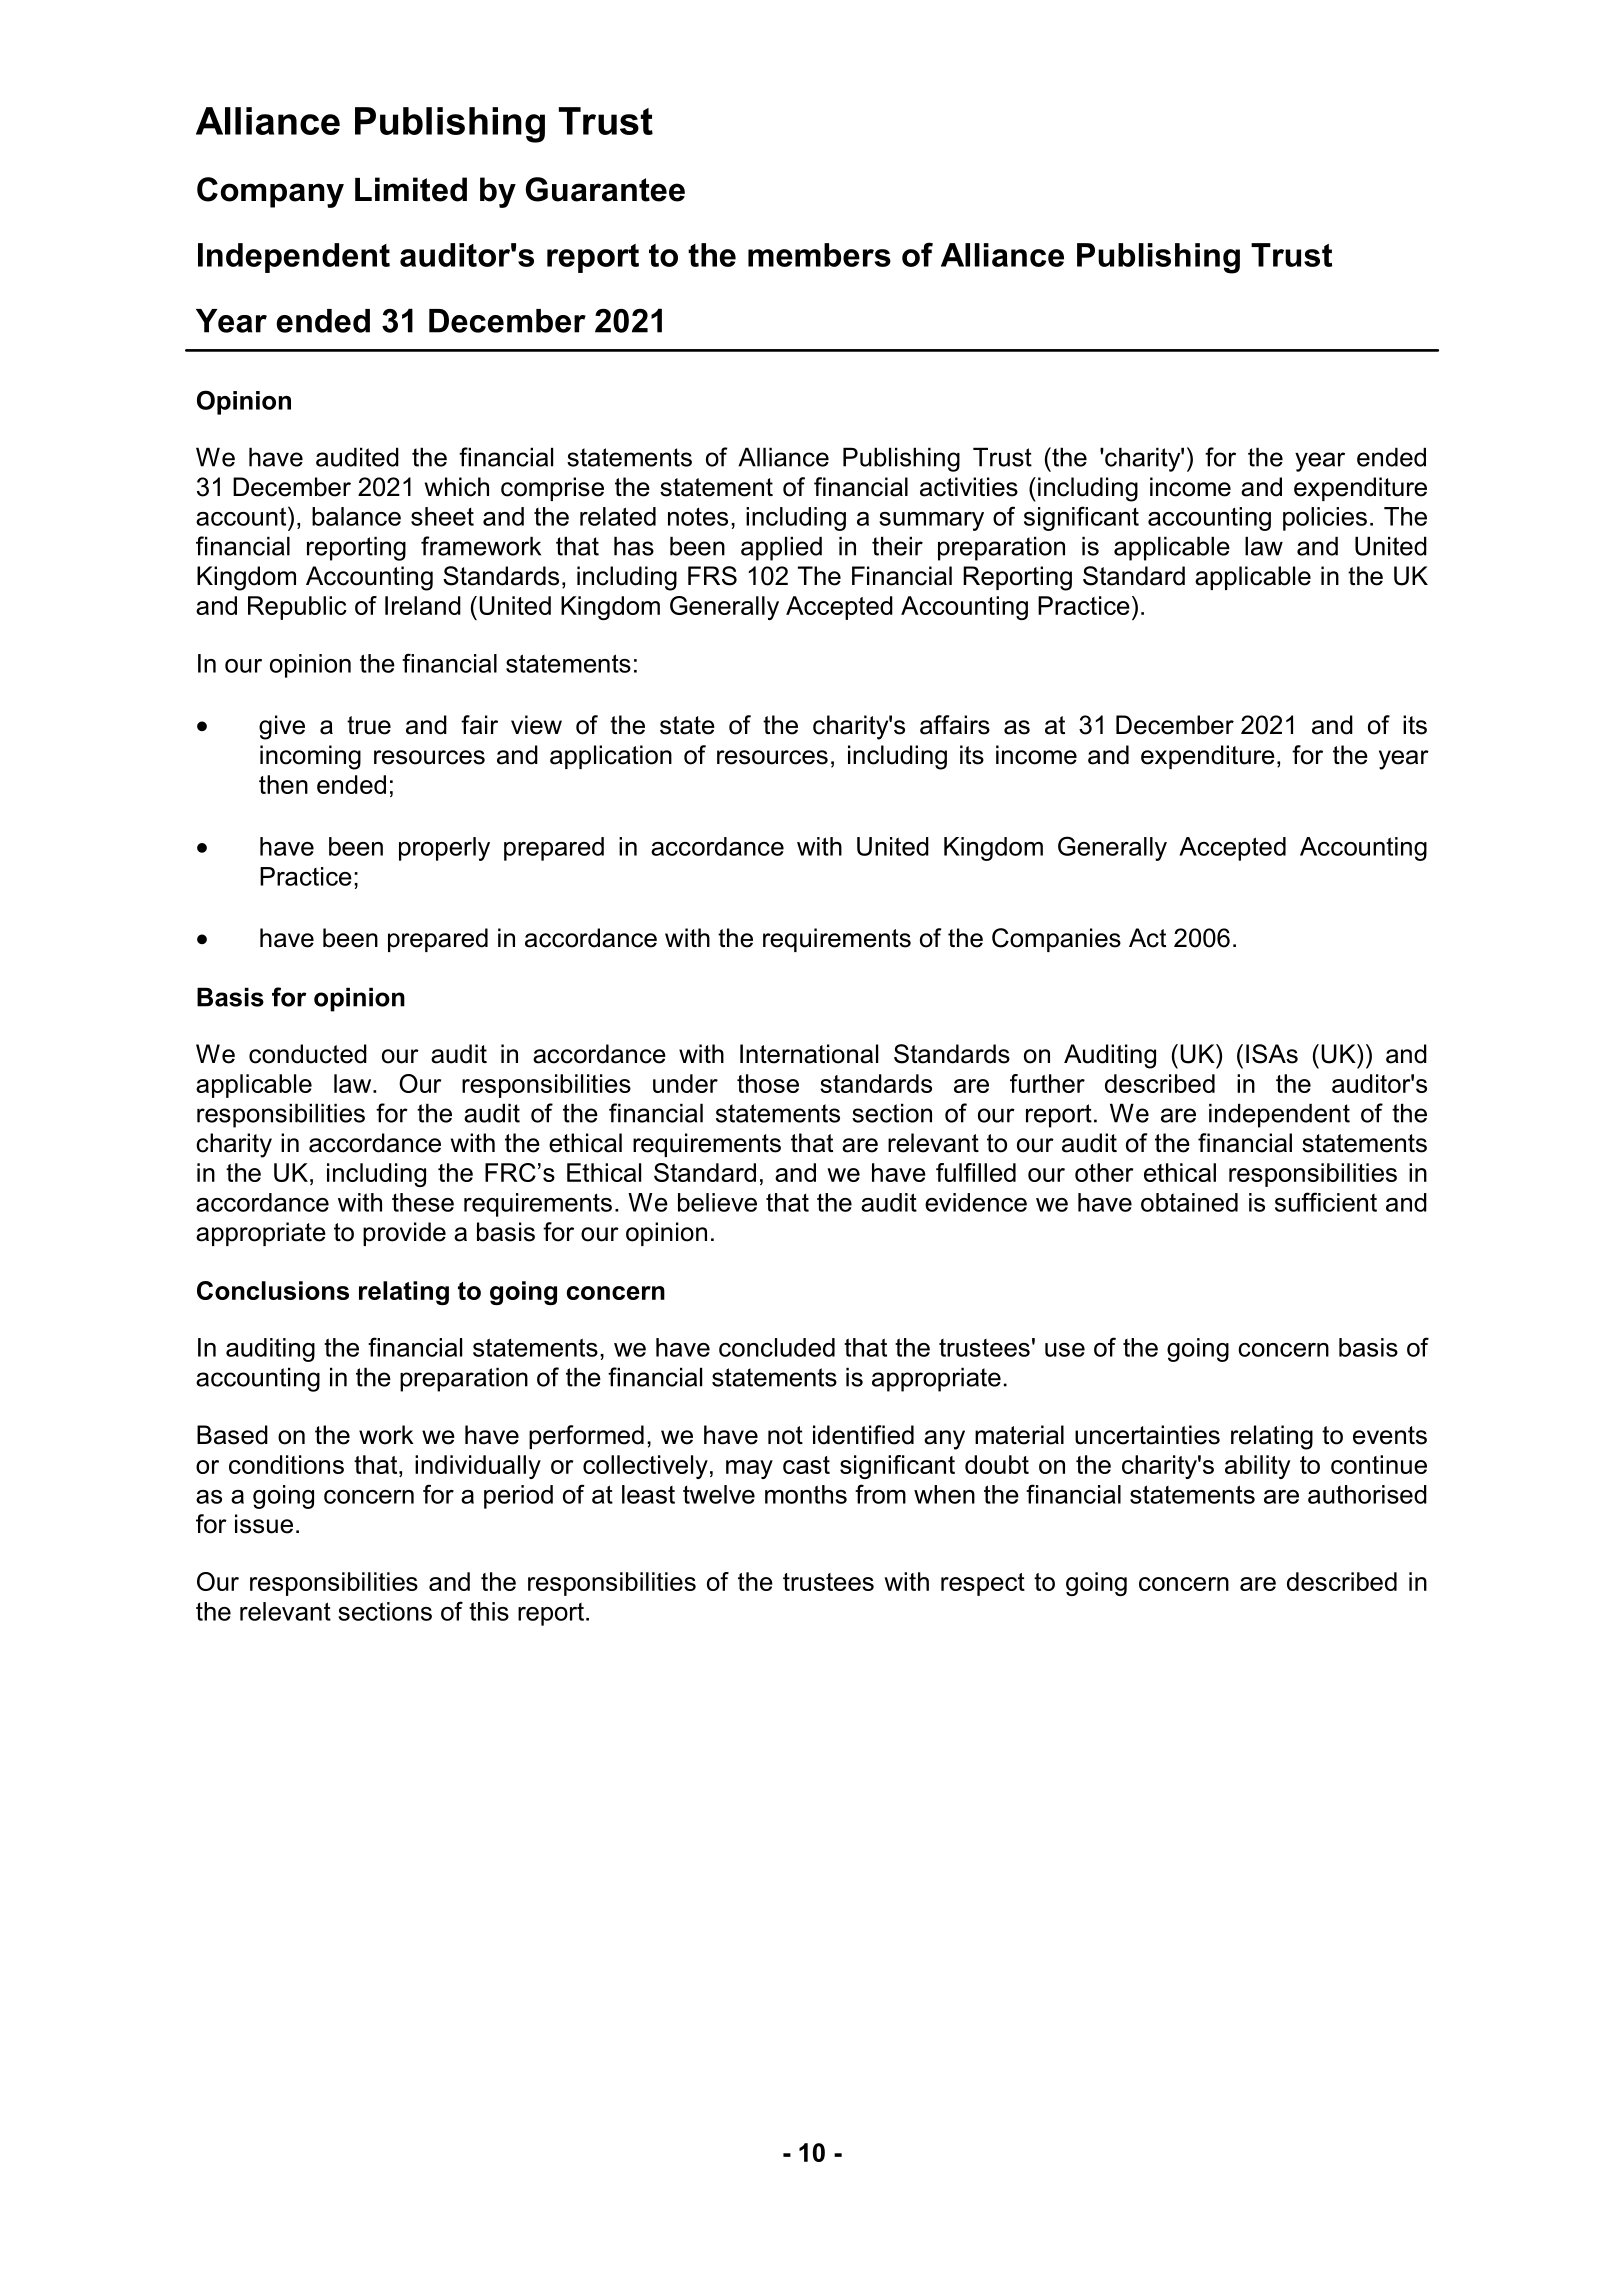  I want to click on policies, so click(1325, 519).
